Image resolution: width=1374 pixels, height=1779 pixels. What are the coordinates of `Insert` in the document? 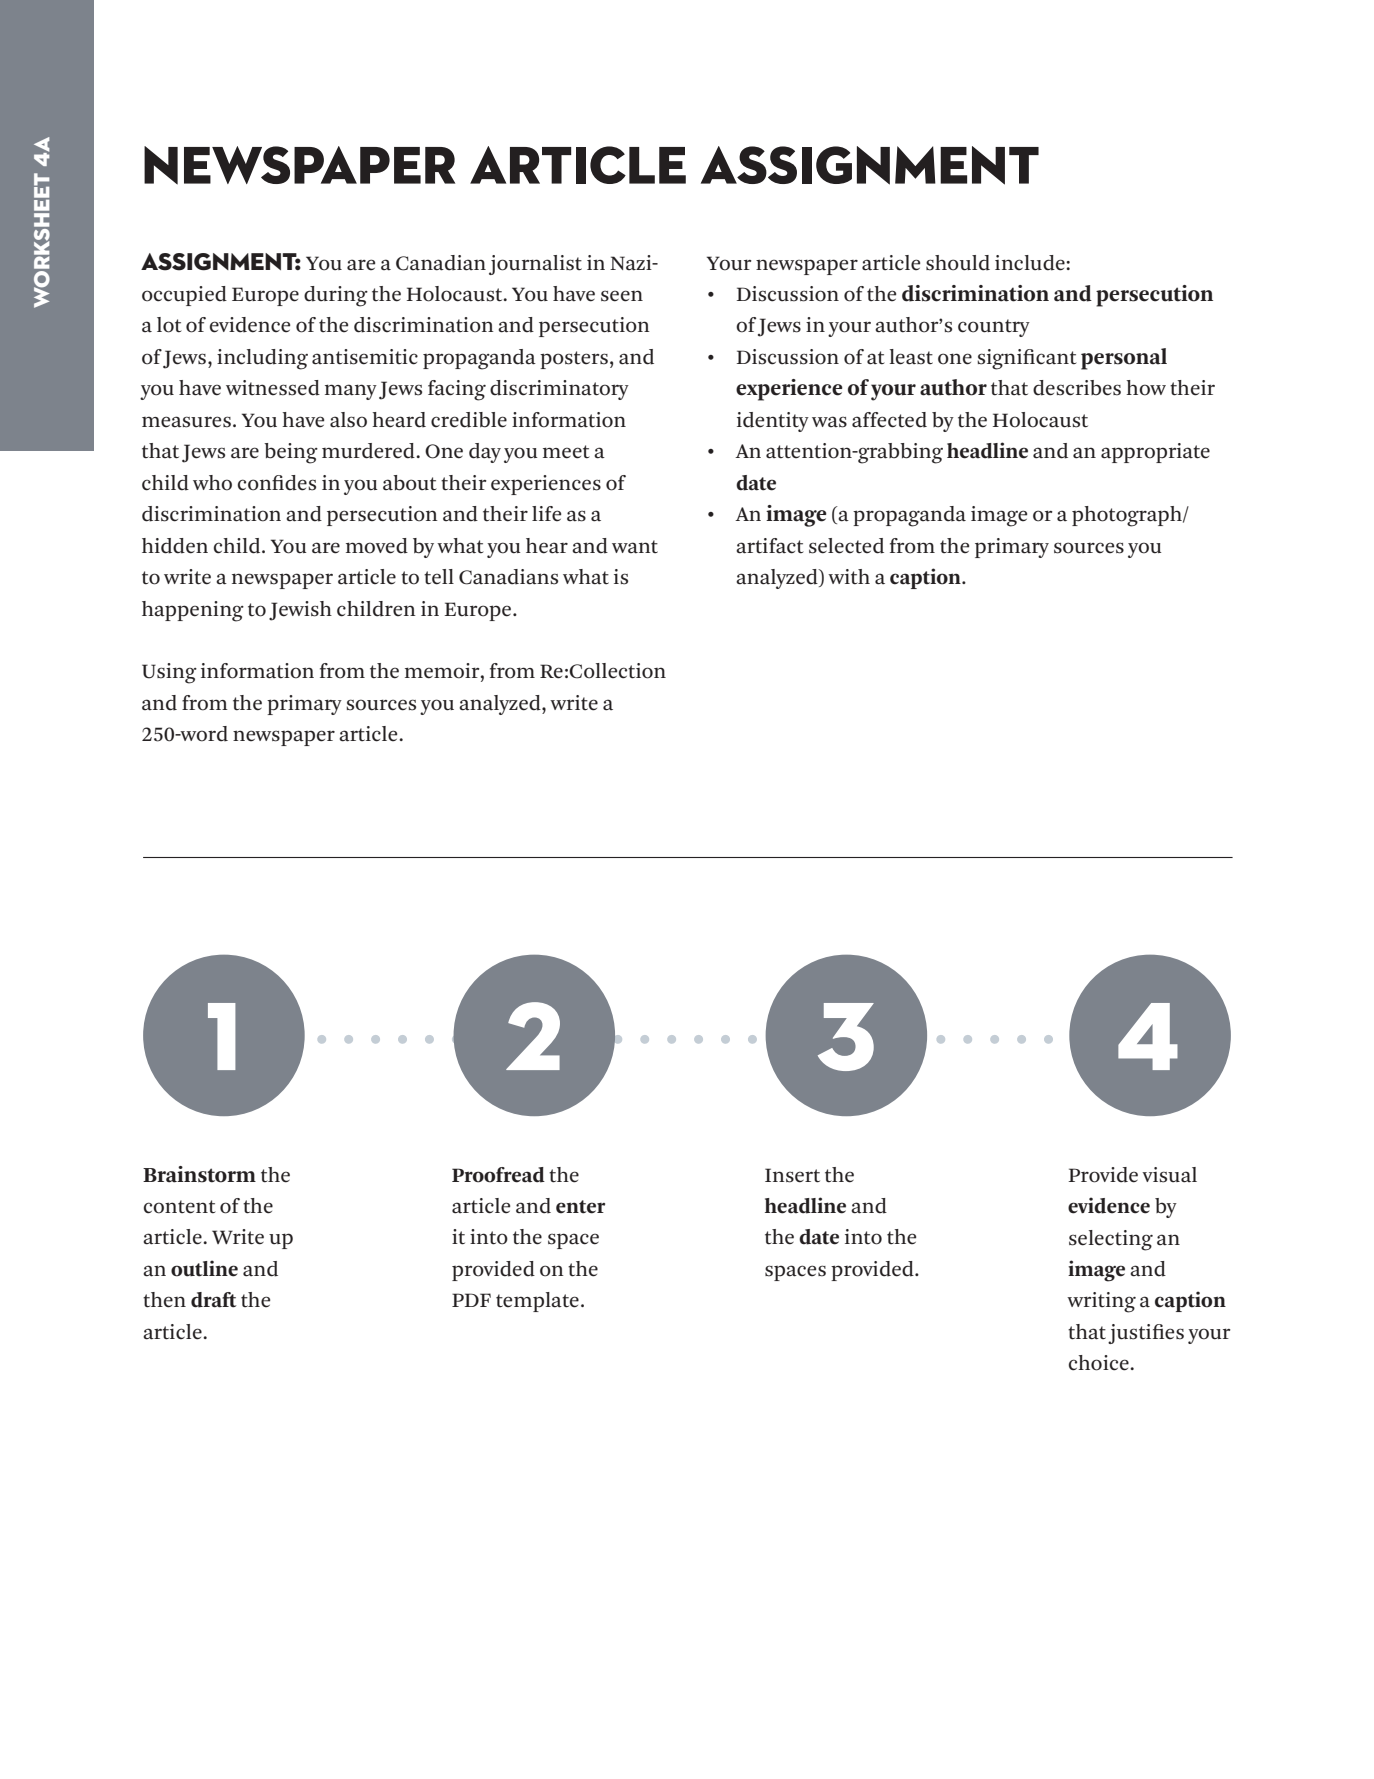 It's located at (792, 1175).
